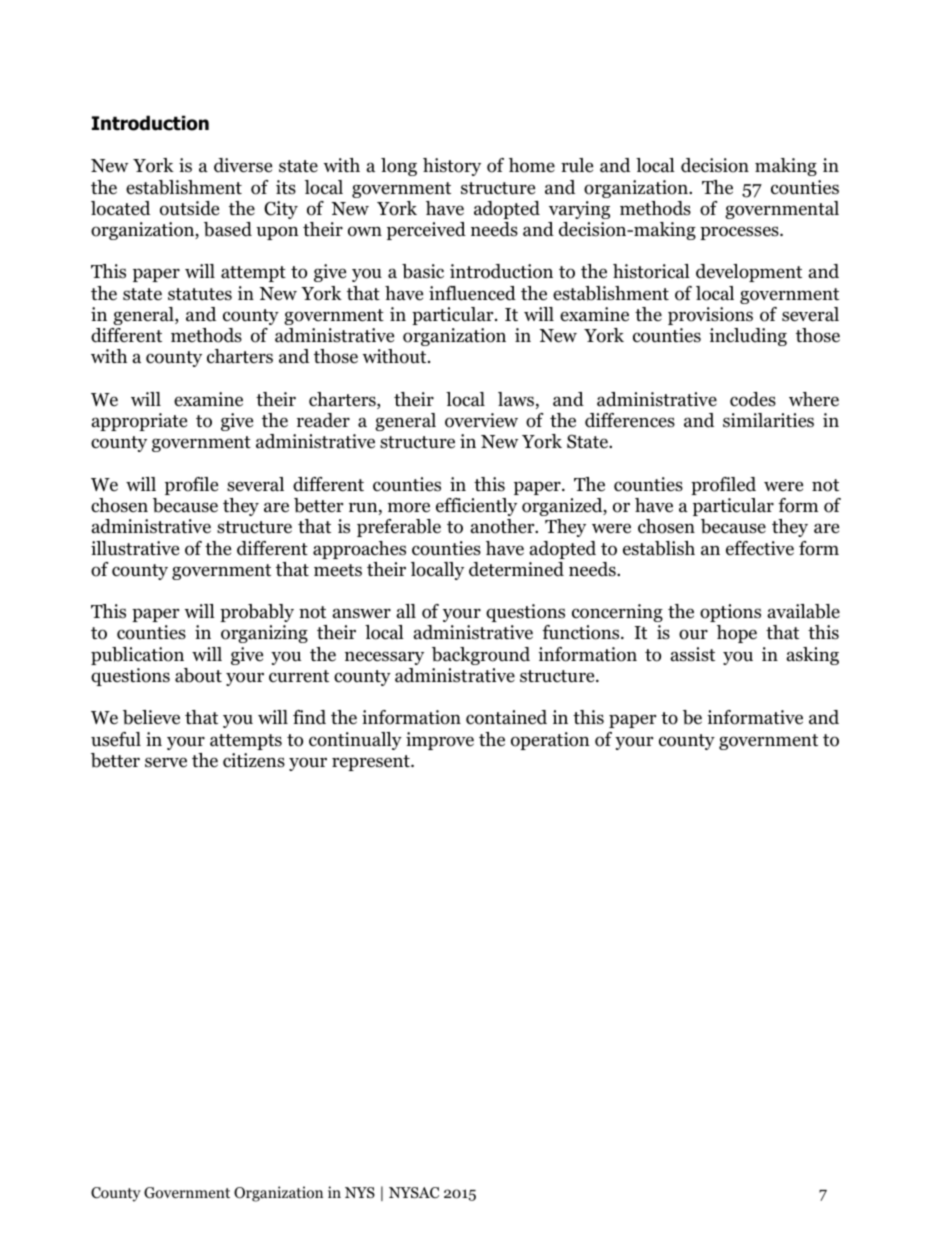  Describe the element at coordinates (753, 399) in the document. I see `codes` at that location.
